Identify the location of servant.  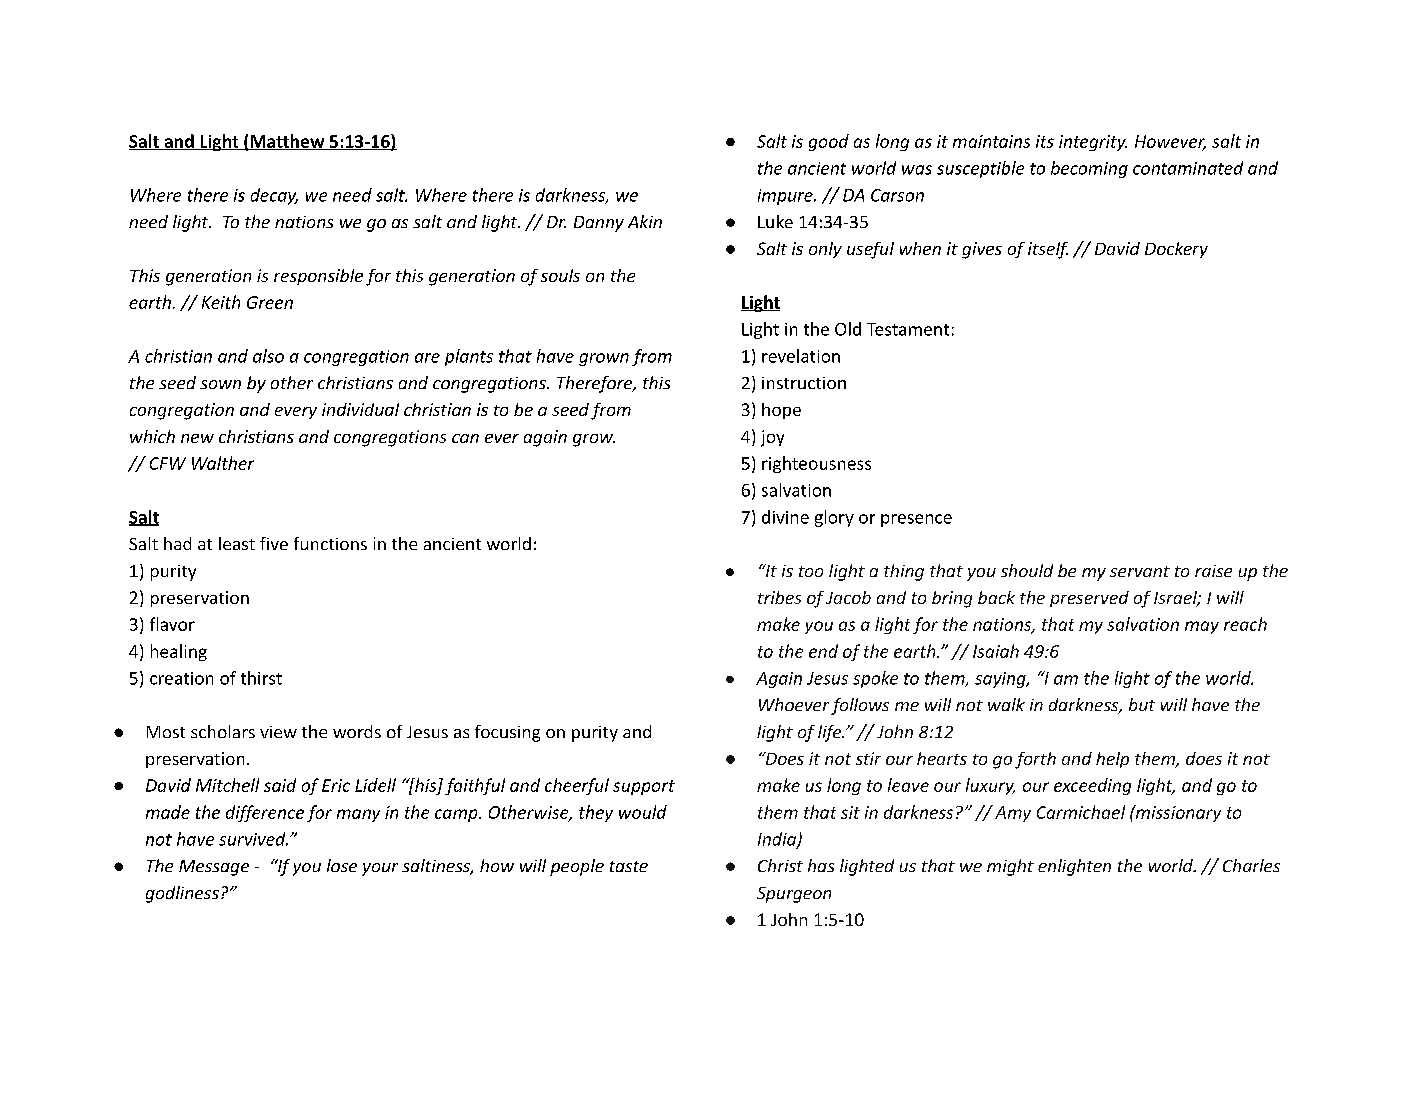
(1140, 571).
